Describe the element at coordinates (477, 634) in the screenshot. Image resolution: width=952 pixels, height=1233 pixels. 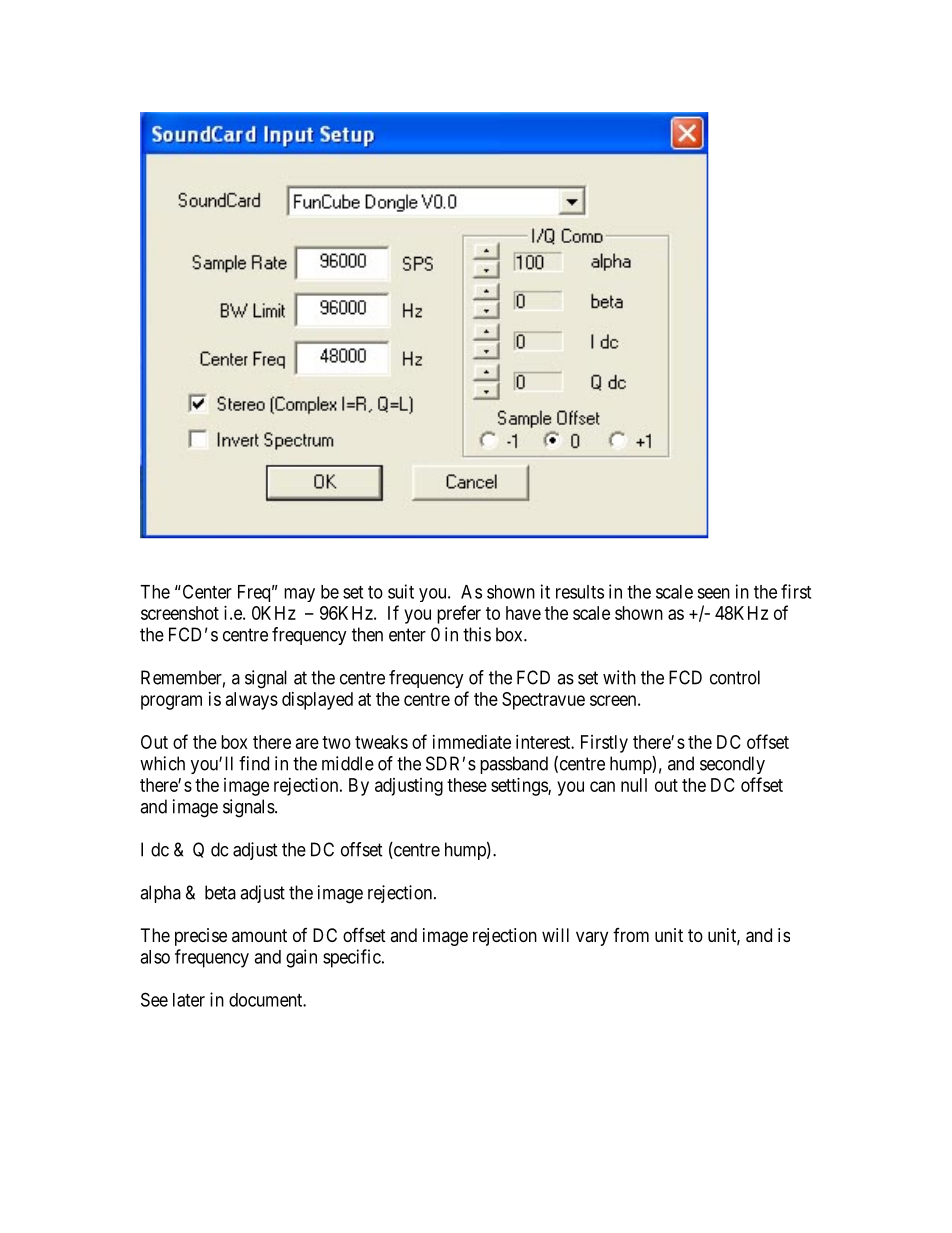
I see `this` at that location.
